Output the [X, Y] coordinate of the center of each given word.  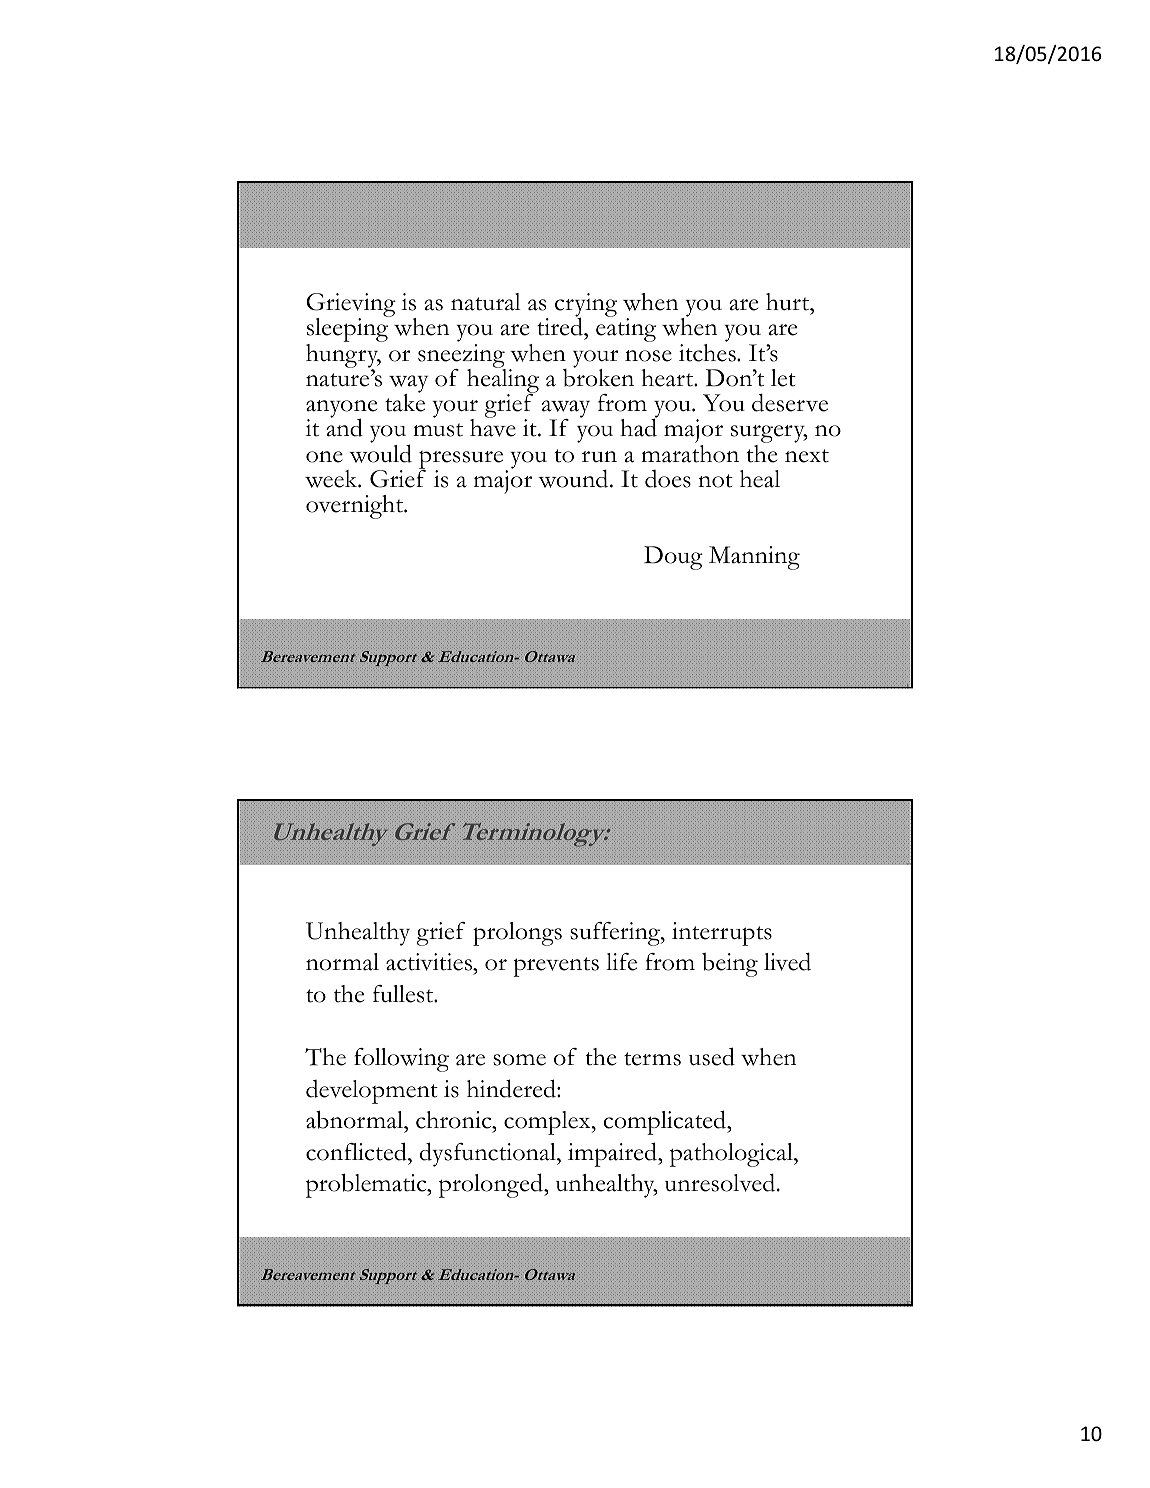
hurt [789, 302]
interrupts [722, 934]
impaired [613, 1154]
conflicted [357, 1151]
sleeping [348, 330]
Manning [754, 558]
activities [430, 962]
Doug [673, 558]
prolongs [517, 934]
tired [561, 326]
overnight [355, 507]
